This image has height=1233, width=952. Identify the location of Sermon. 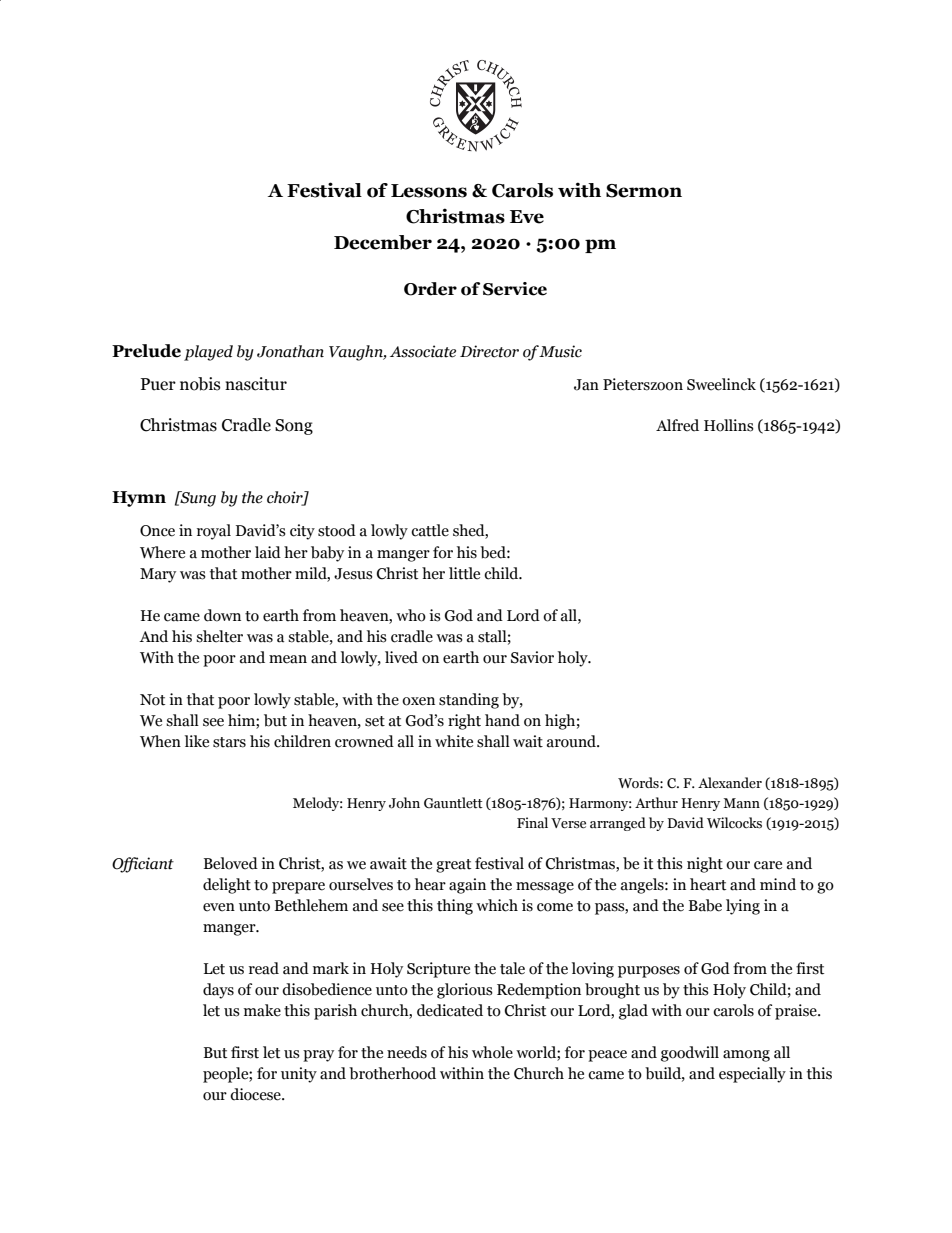
(644, 191).
